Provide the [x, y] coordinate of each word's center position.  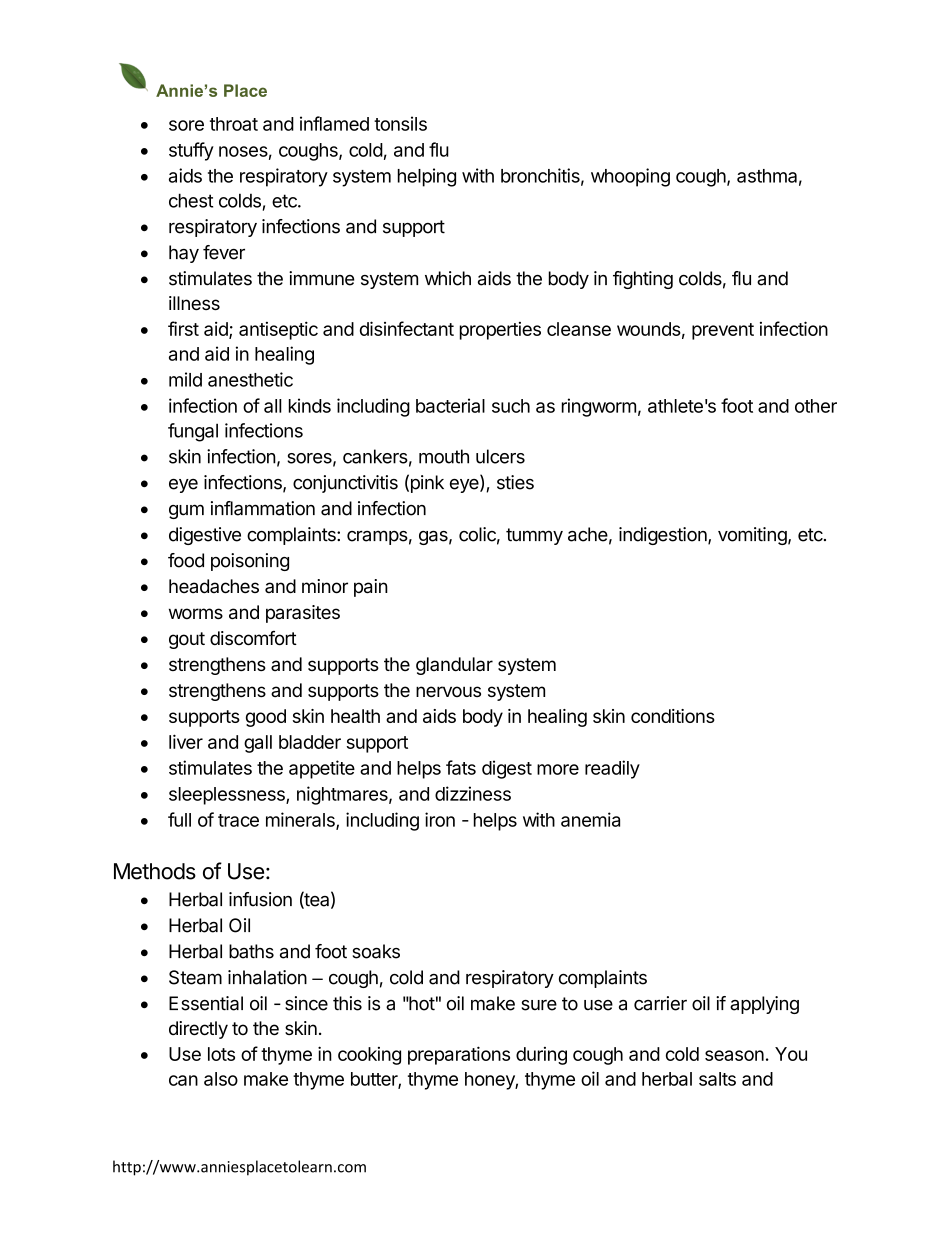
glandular [454, 666]
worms [196, 613]
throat [234, 124]
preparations [459, 1055]
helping [427, 177]
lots [221, 1054]
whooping [630, 177]
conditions [673, 716]
